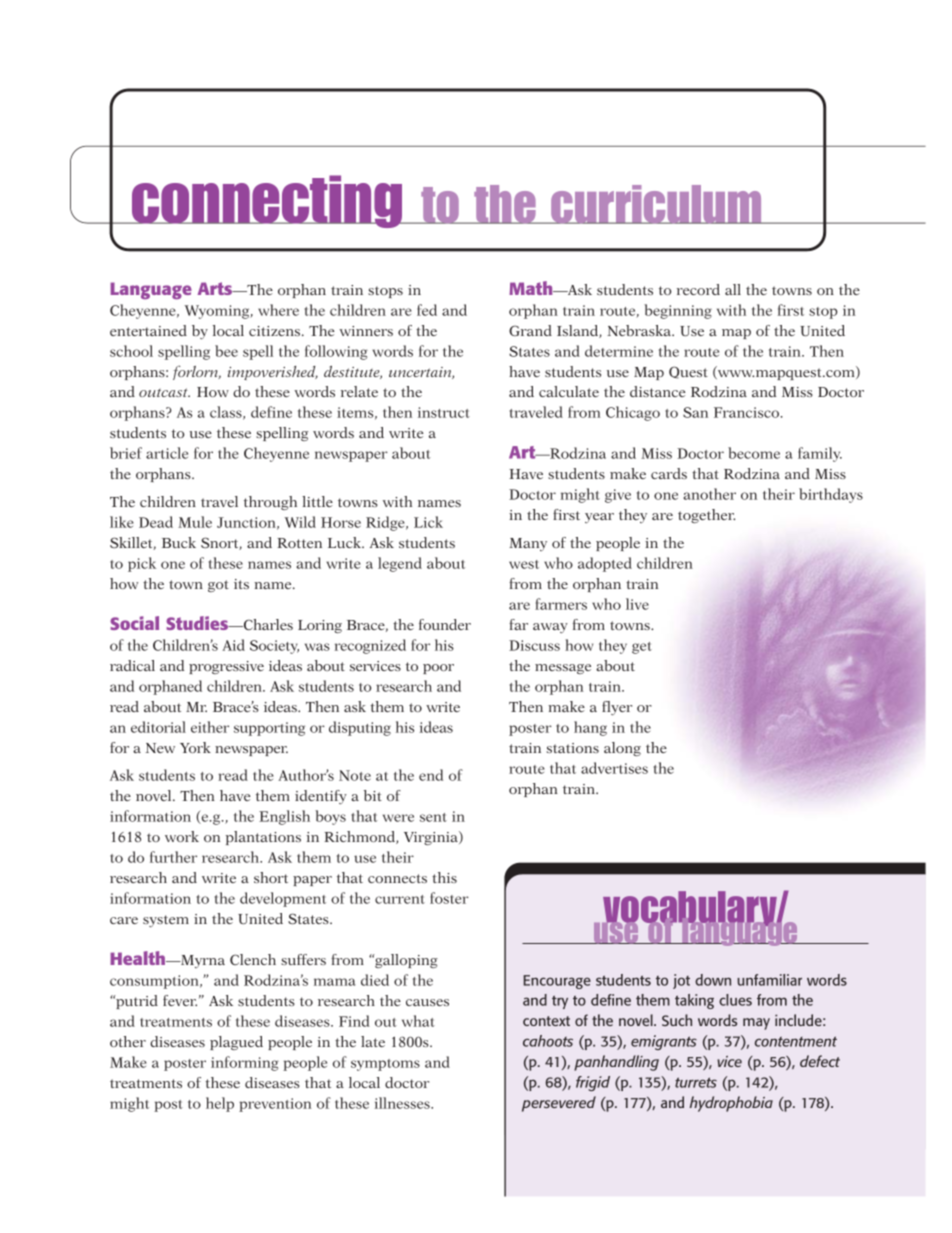  I want to click on live, so click(637, 604).
